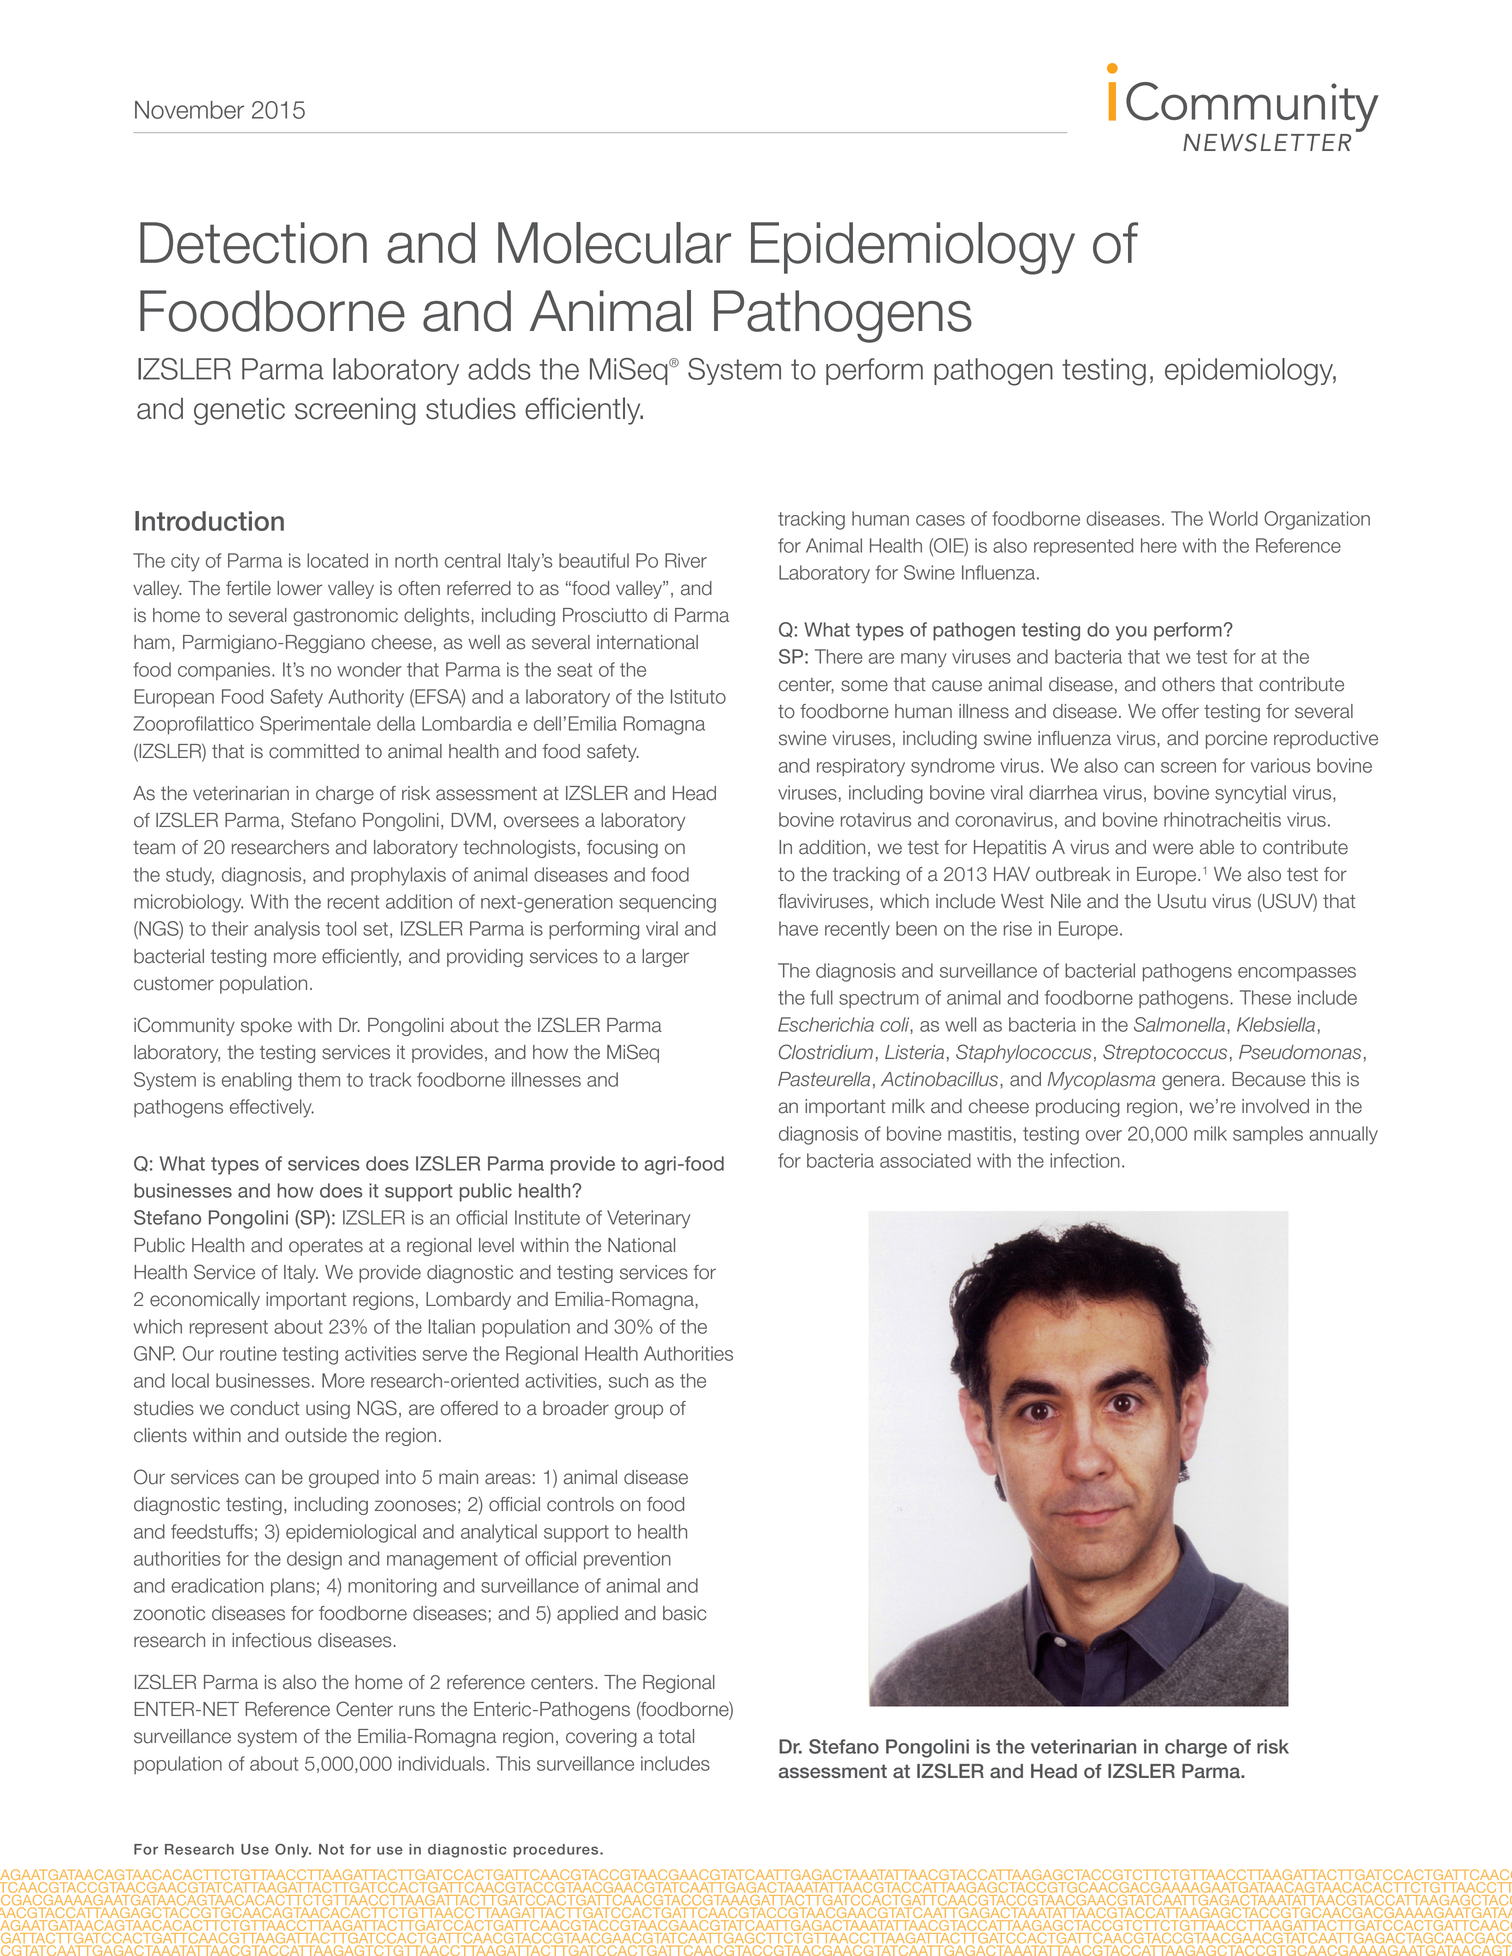  Describe the element at coordinates (648, 1219) in the screenshot. I see `Veterinary` at that location.
